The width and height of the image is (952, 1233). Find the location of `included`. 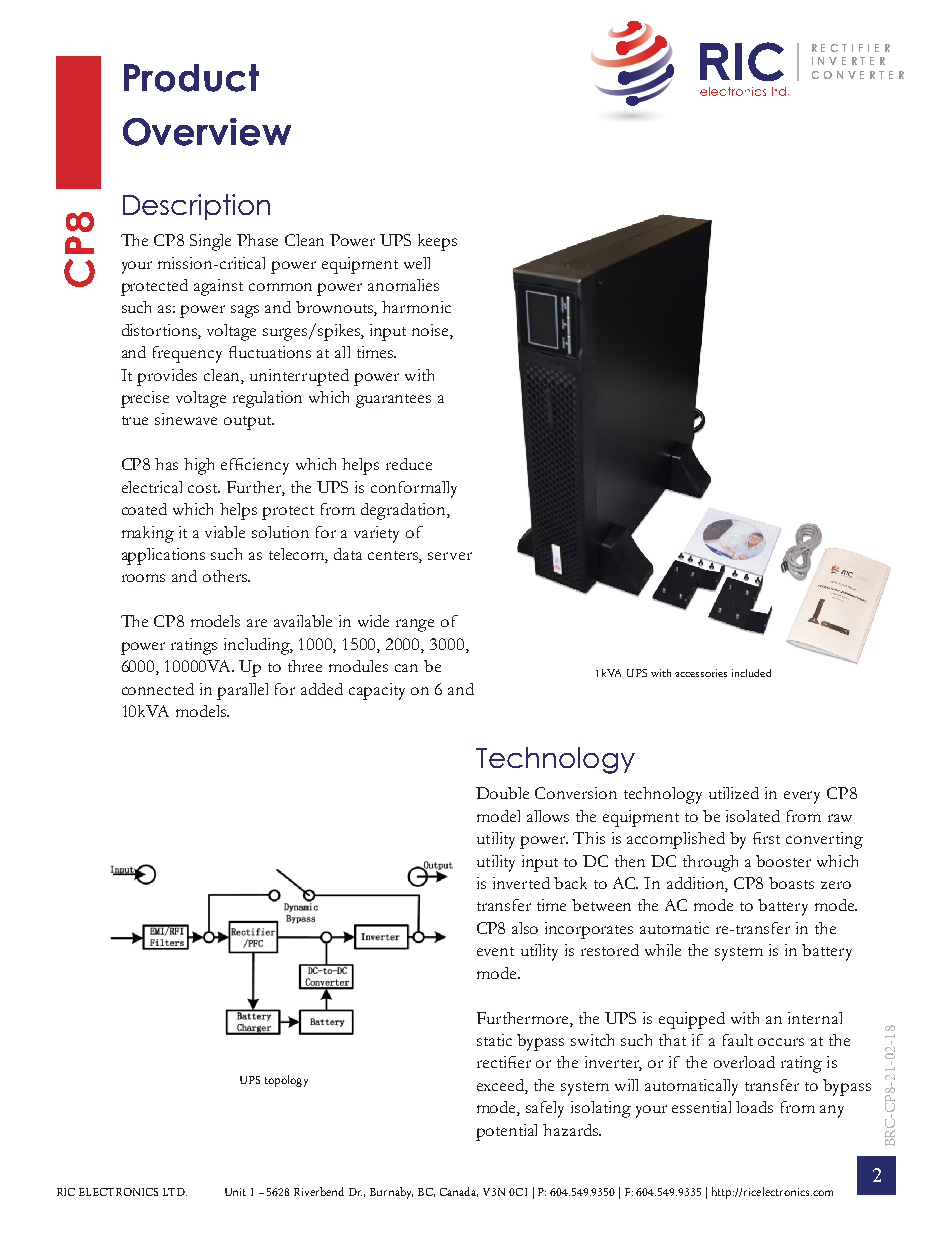

included is located at coordinates (751, 673).
